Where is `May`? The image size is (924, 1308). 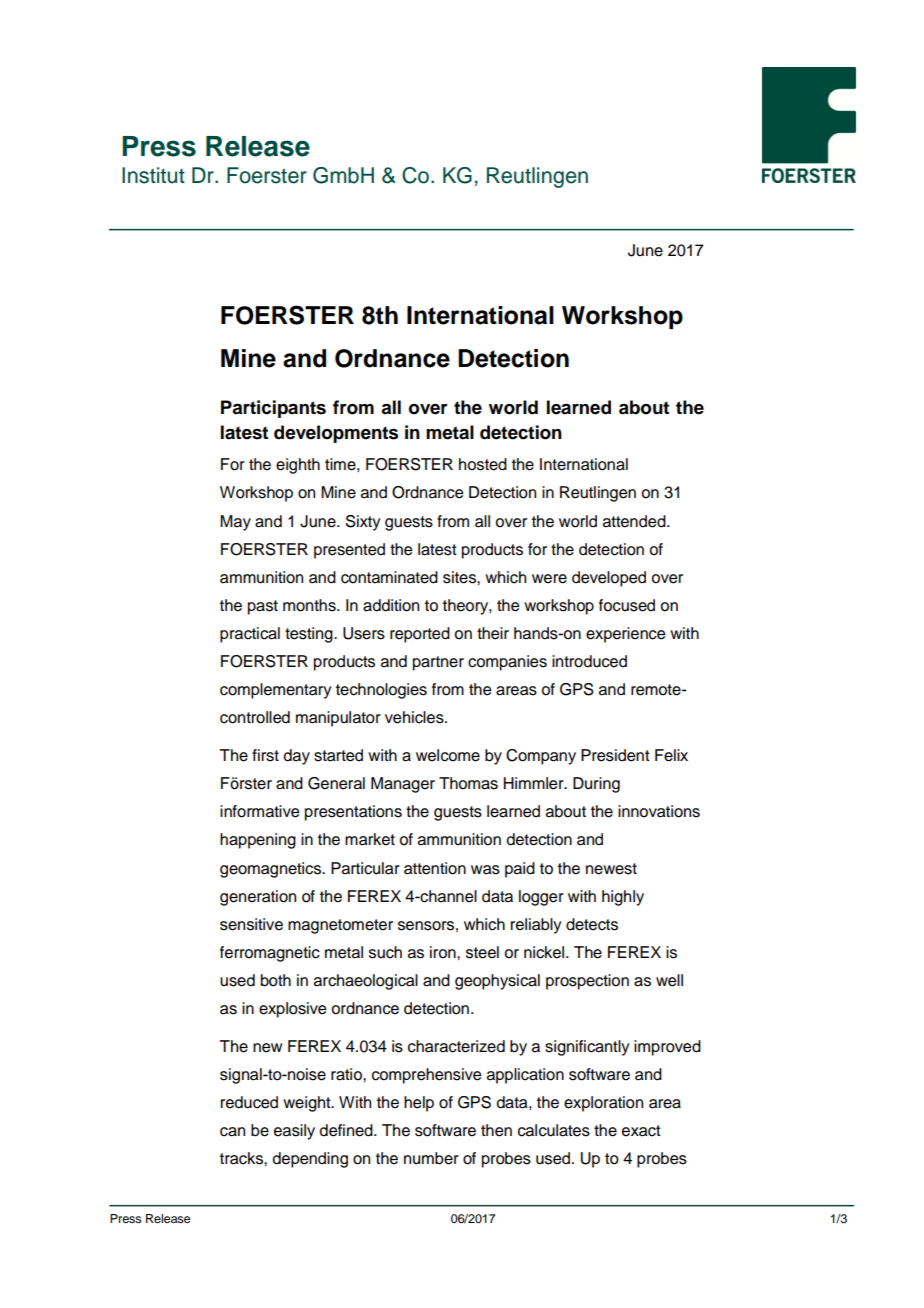
May is located at coordinates (235, 523).
